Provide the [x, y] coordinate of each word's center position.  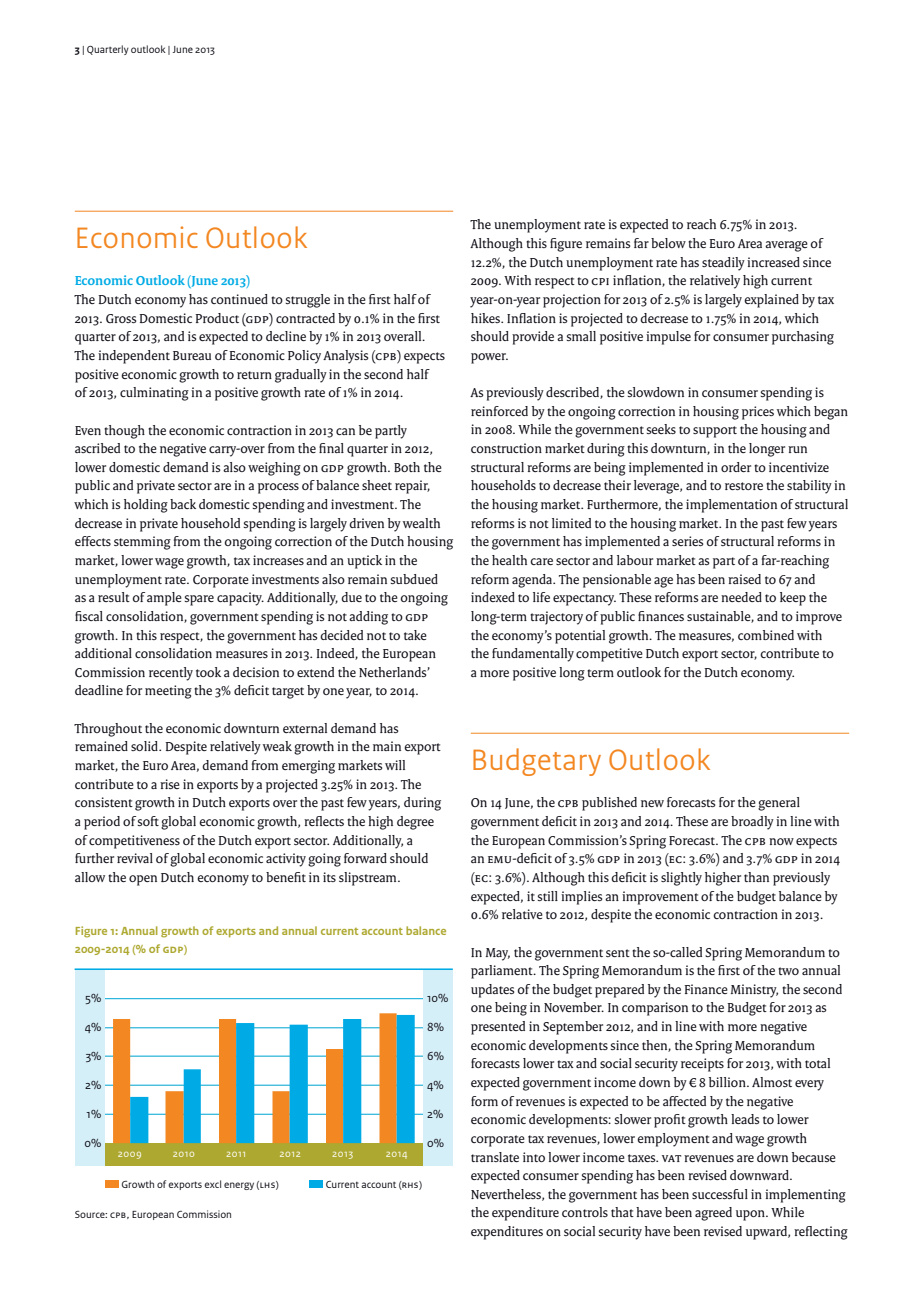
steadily [723, 264]
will [395, 765]
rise [170, 784]
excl [212, 1184]
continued [239, 299]
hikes [486, 318]
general [779, 804]
